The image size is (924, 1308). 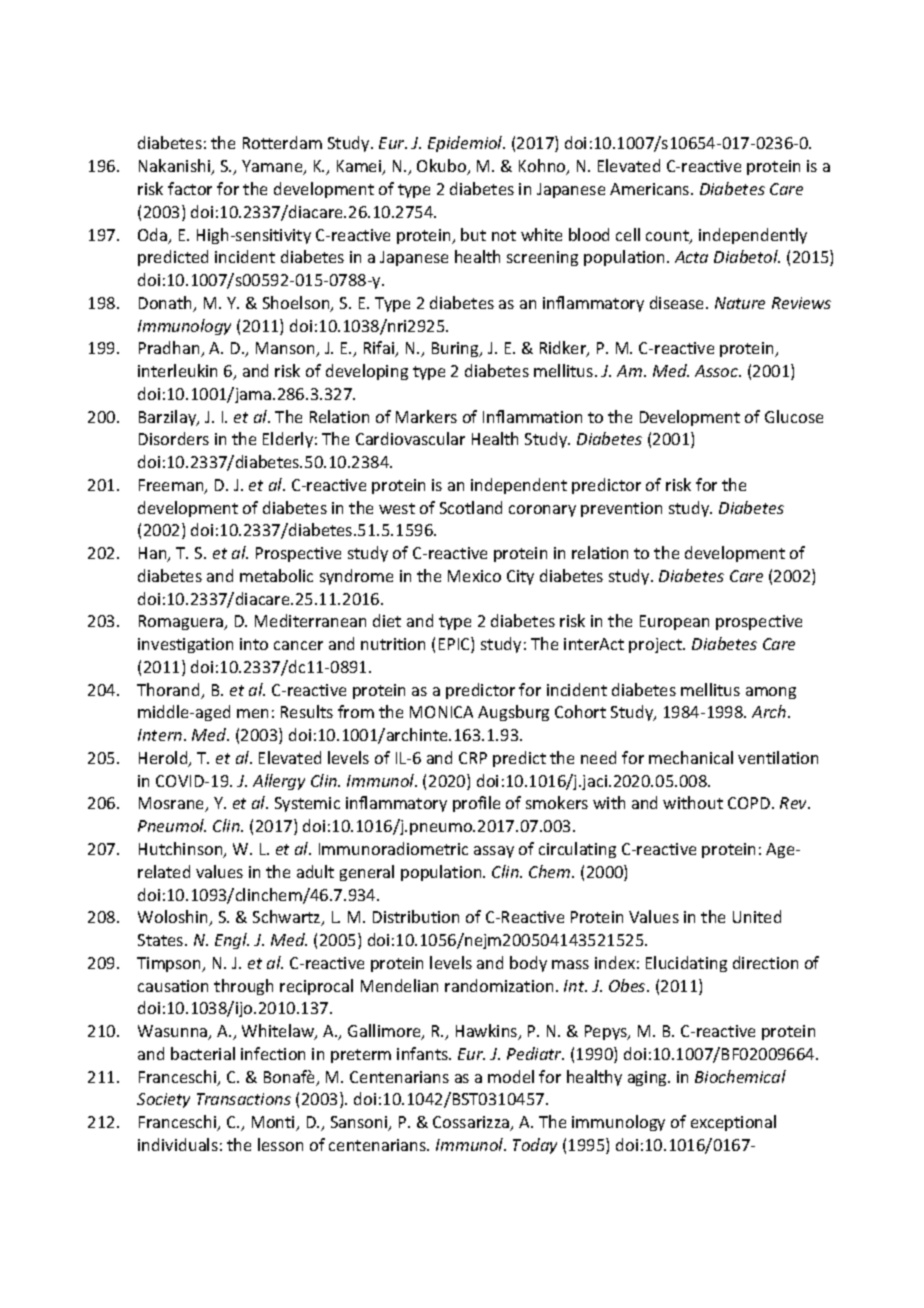 What do you see at coordinates (733, 1123) in the document?
I see `exceptional` at bounding box center [733, 1123].
